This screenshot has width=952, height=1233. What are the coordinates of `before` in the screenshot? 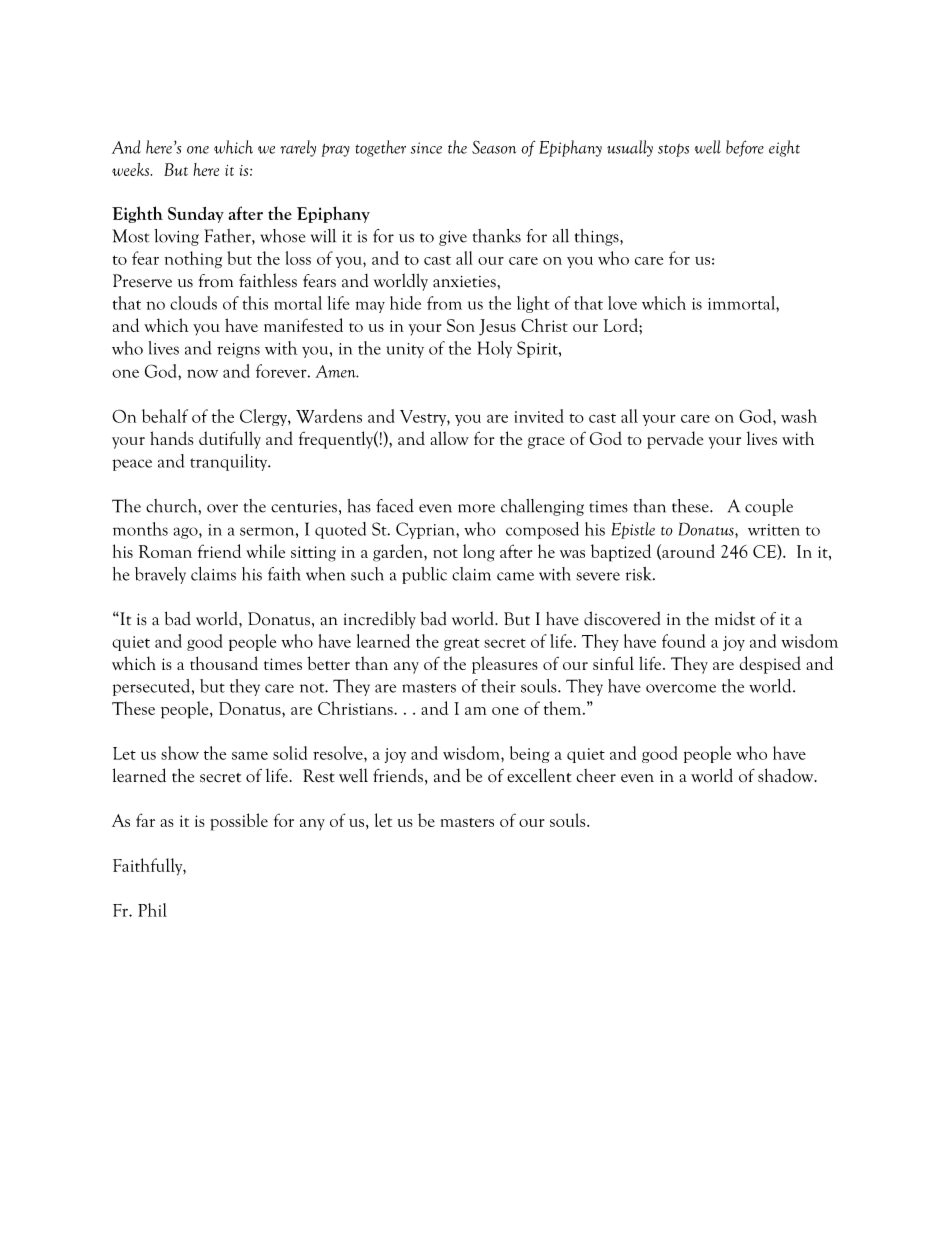 It's located at (745, 148).
